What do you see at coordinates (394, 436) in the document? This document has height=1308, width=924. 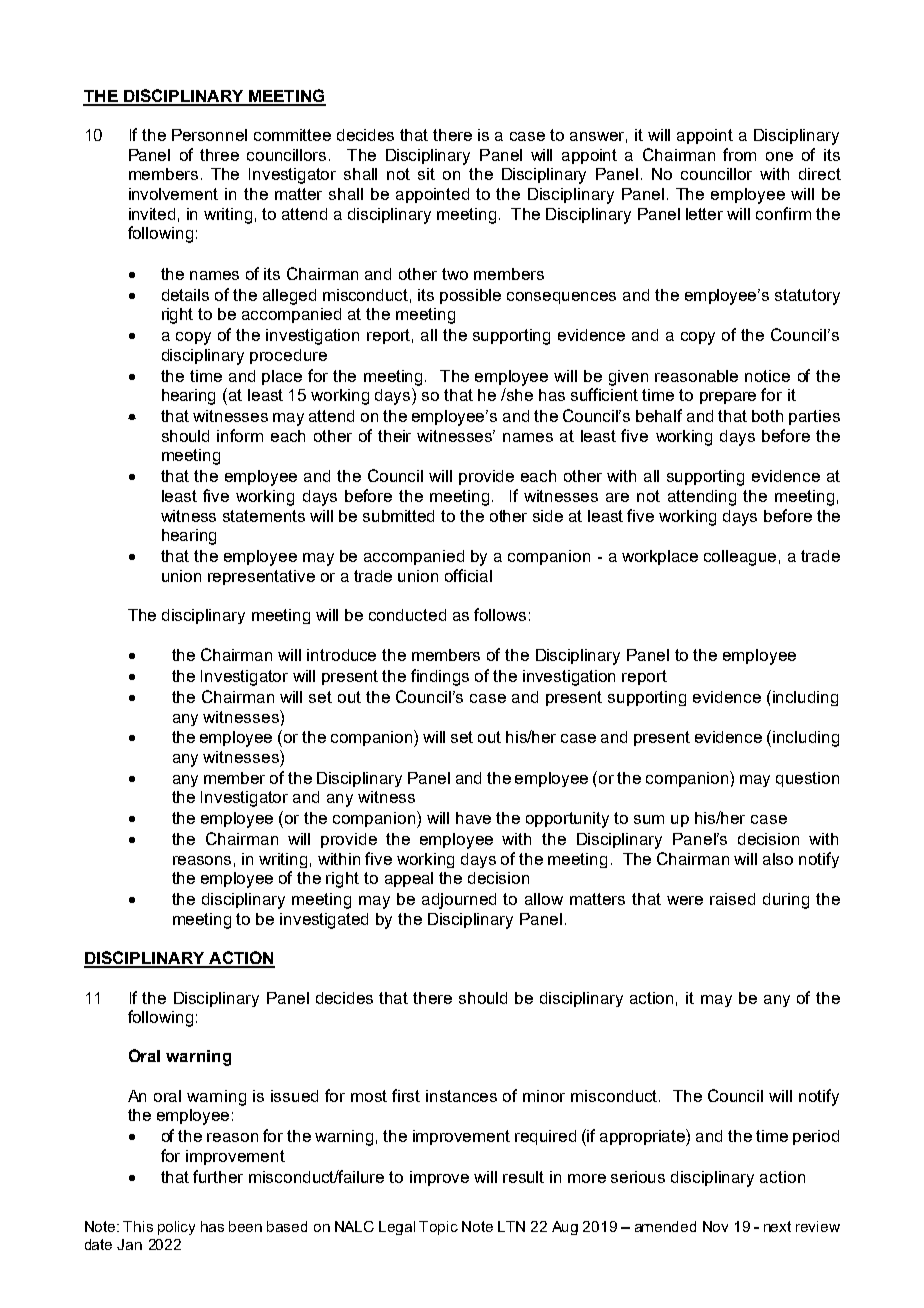 I see `their` at bounding box center [394, 436].
